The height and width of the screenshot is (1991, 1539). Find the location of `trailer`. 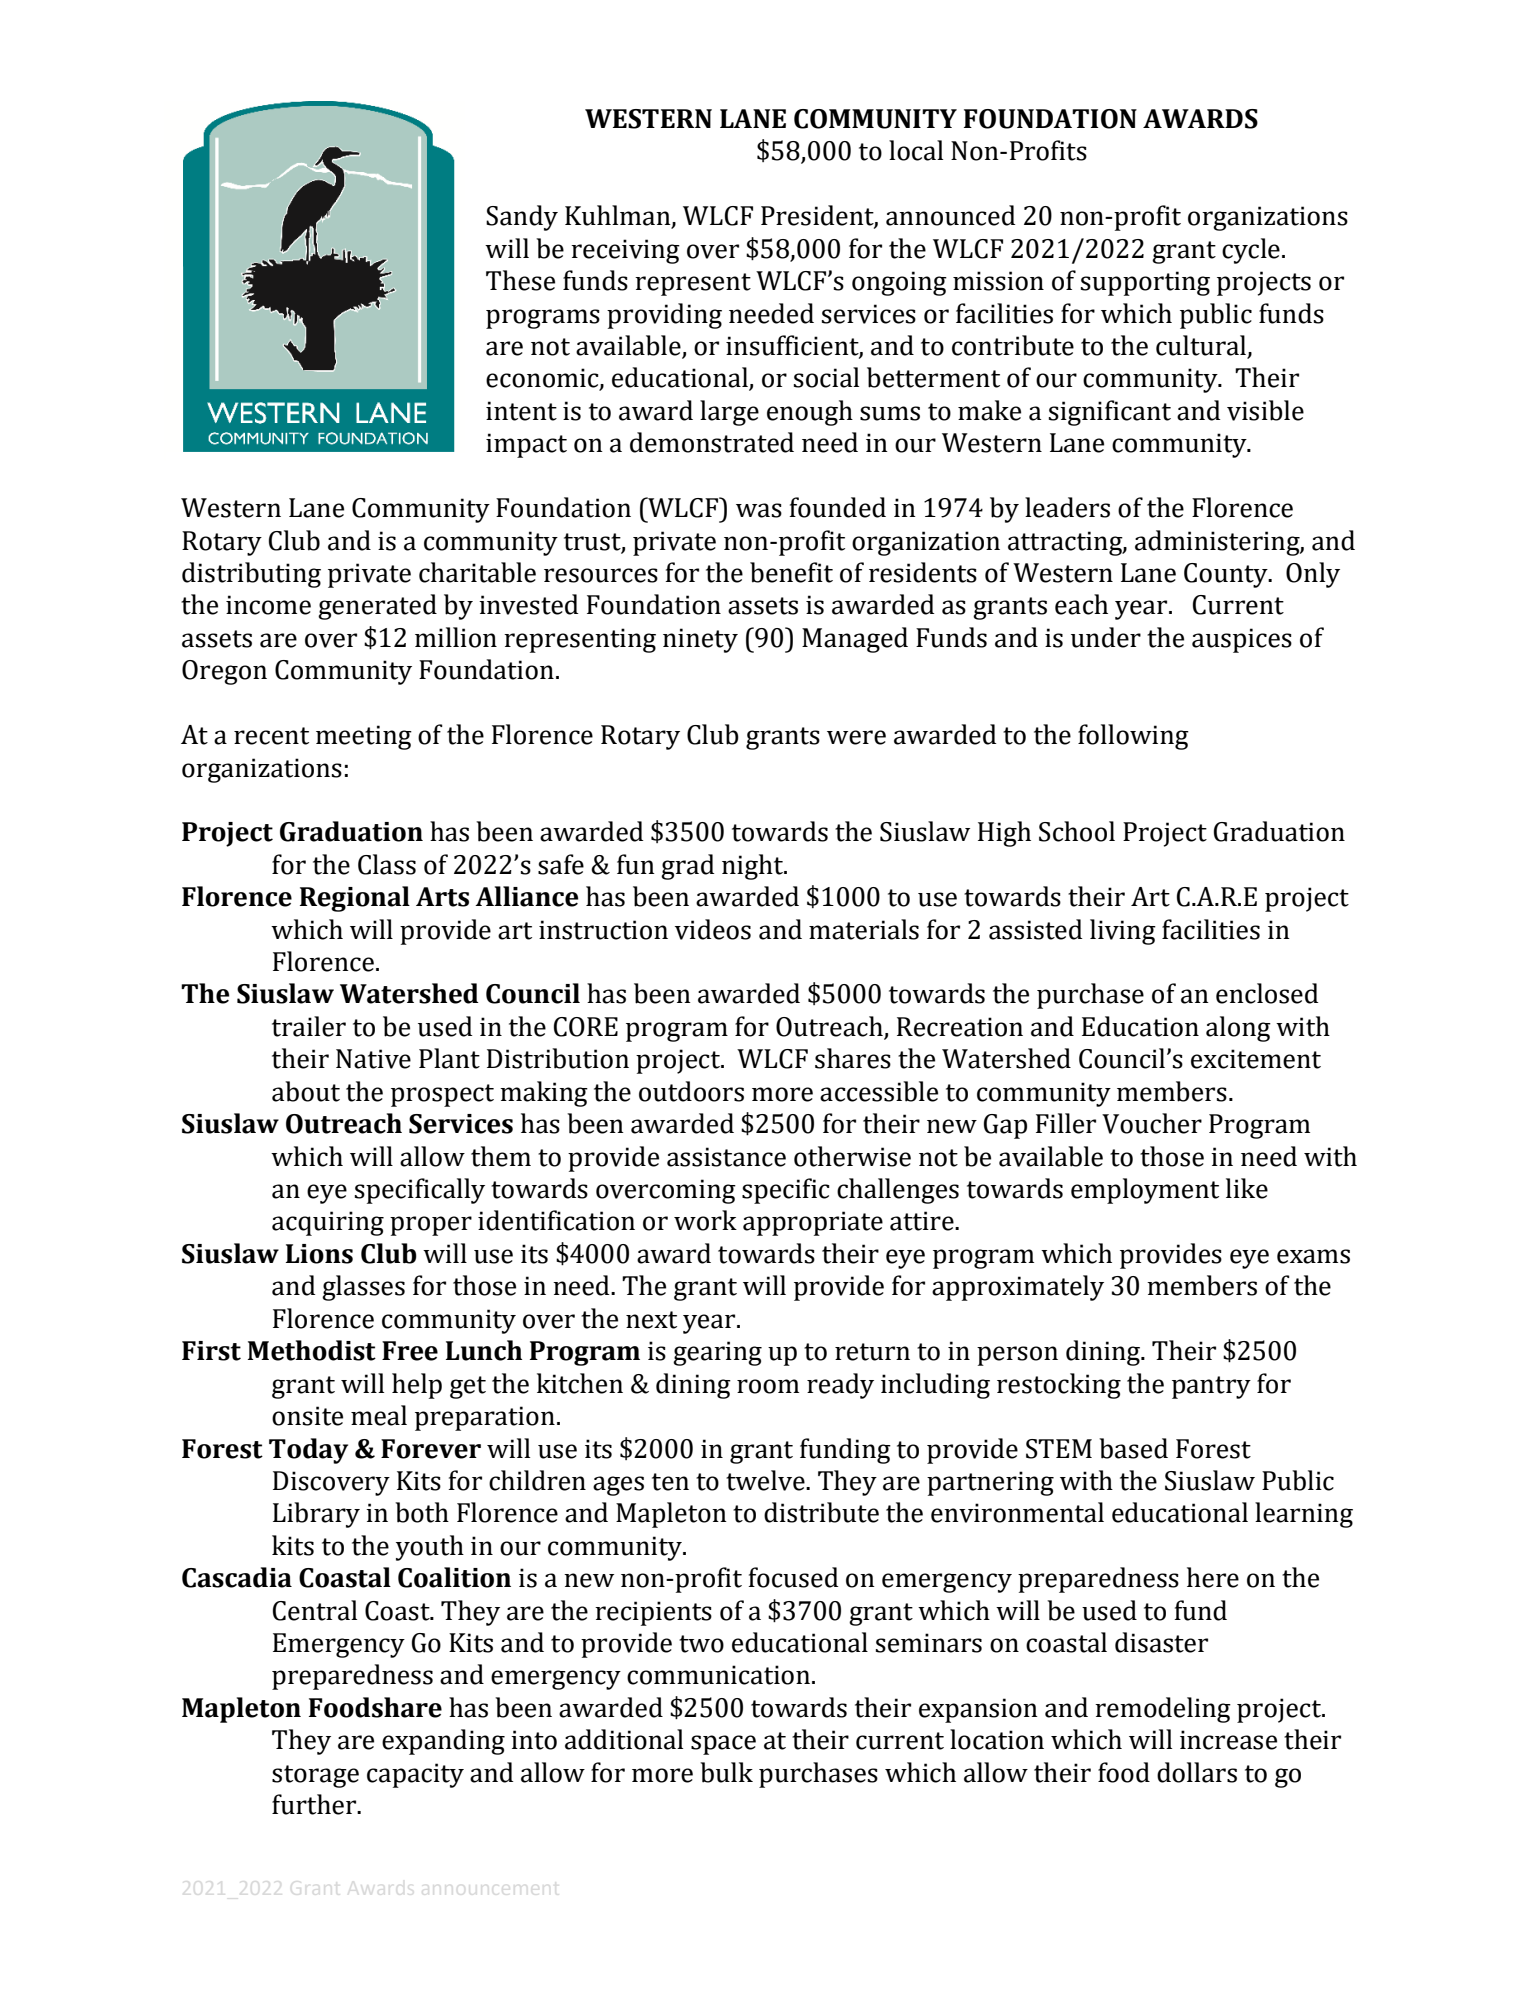

trailer is located at coordinates (309, 1026).
